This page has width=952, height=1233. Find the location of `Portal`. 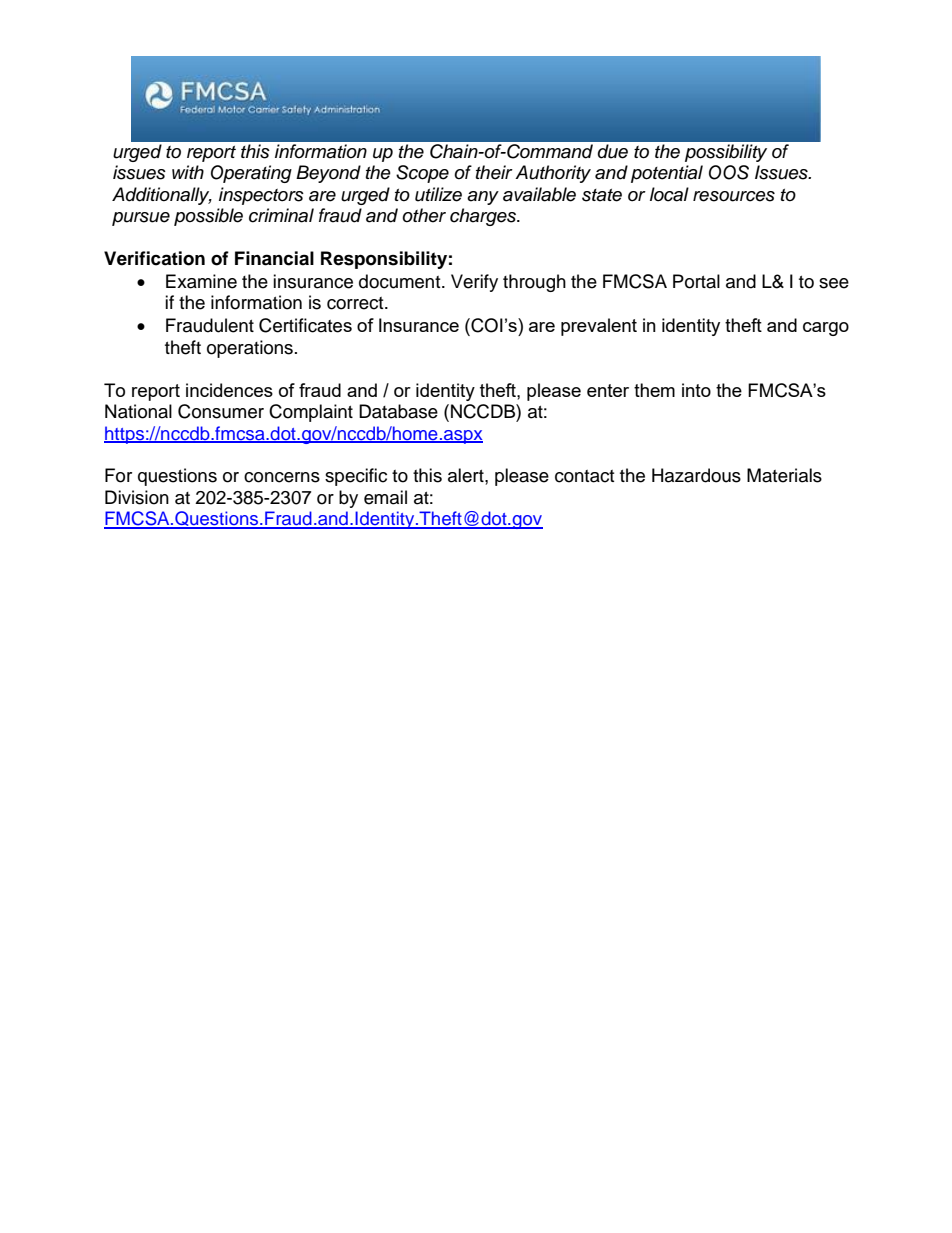

Portal is located at coordinates (696, 281).
